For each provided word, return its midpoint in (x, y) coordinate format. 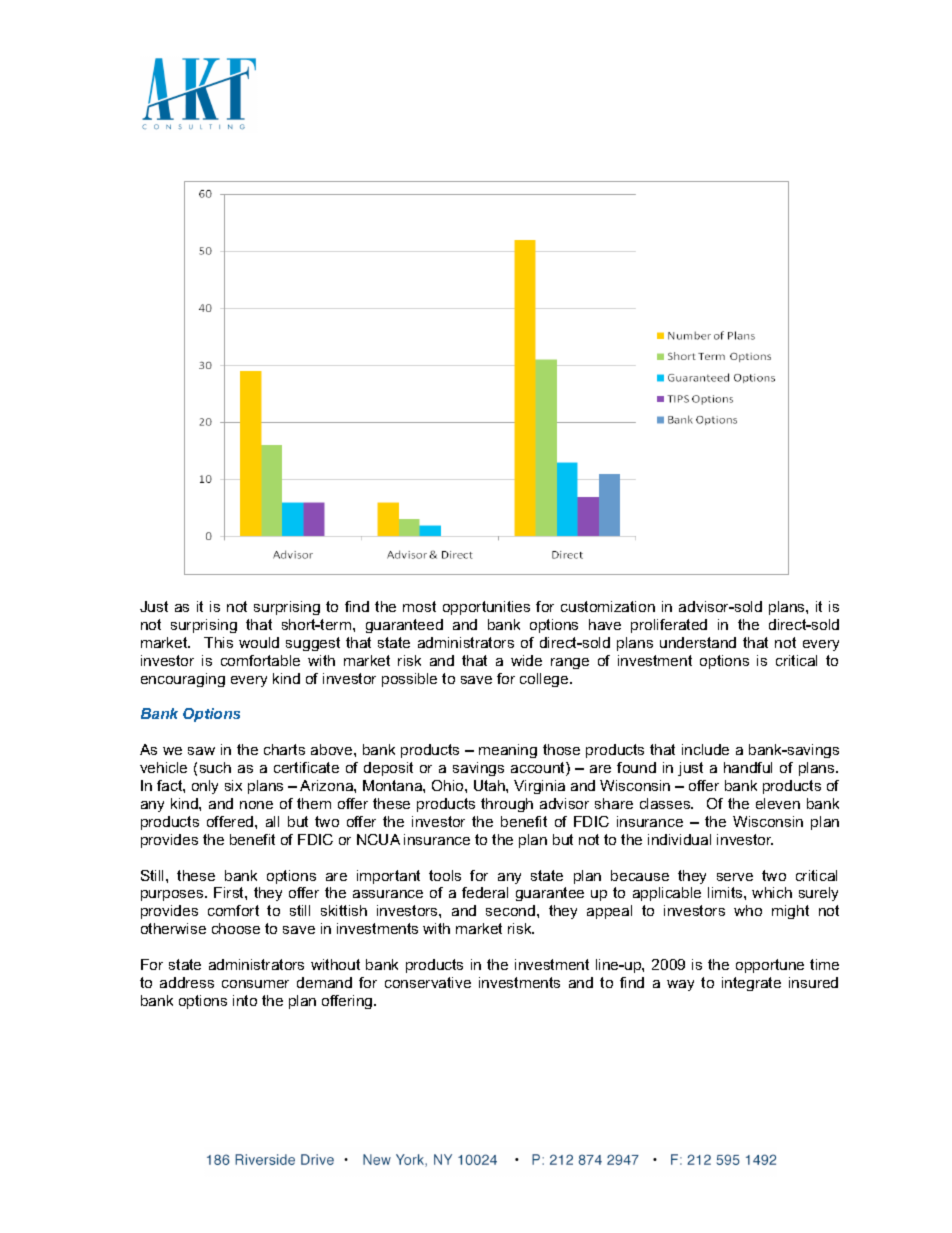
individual (679, 839)
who (748, 910)
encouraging (183, 680)
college (545, 680)
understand (698, 642)
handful (748, 767)
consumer (255, 984)
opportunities (486, 608)
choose (236, 928)
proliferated (669, 626)
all (272, 821)
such (215, 767)
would (259, 642)
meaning (508, 751)
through (507, 805)
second (512, 910)
